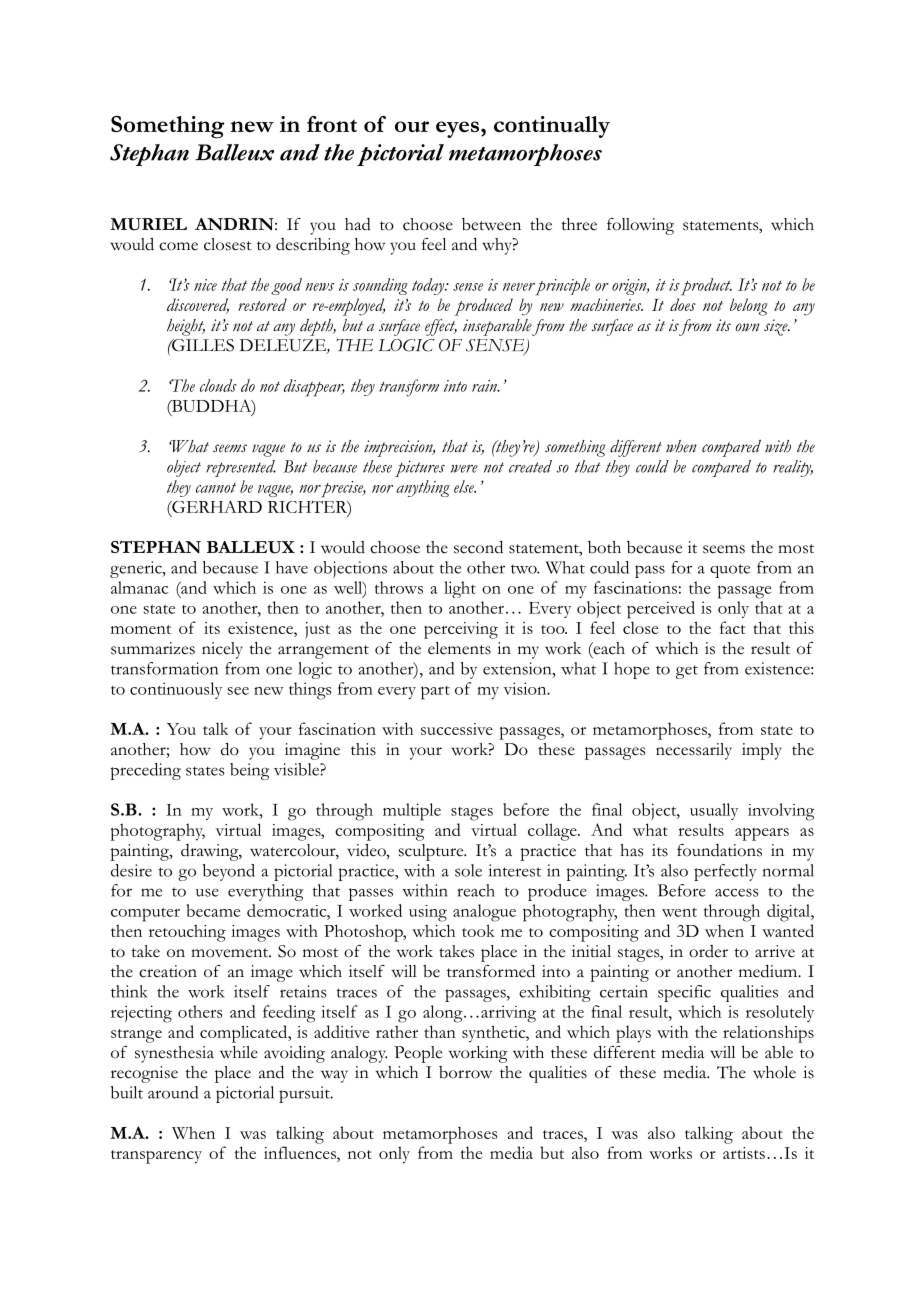 The height and width of the screenshot is (1308, 924). Describe the element at coordinates (173, 1092) in the screenshot. I see `around` at that location.
